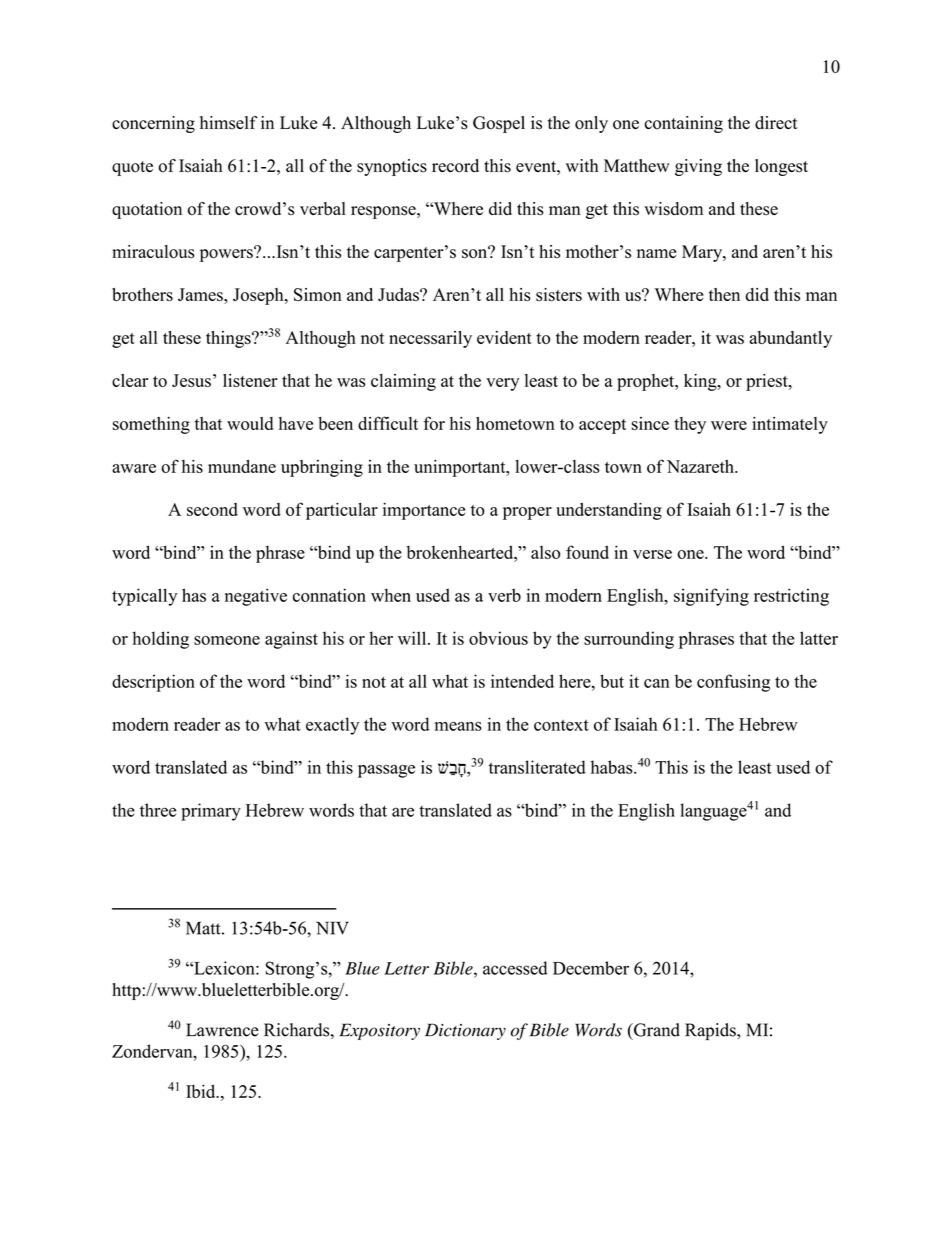 The image size is (952, 1233). Describe the element at coordinates (455, 166) in the image. I see `record` at that location.
